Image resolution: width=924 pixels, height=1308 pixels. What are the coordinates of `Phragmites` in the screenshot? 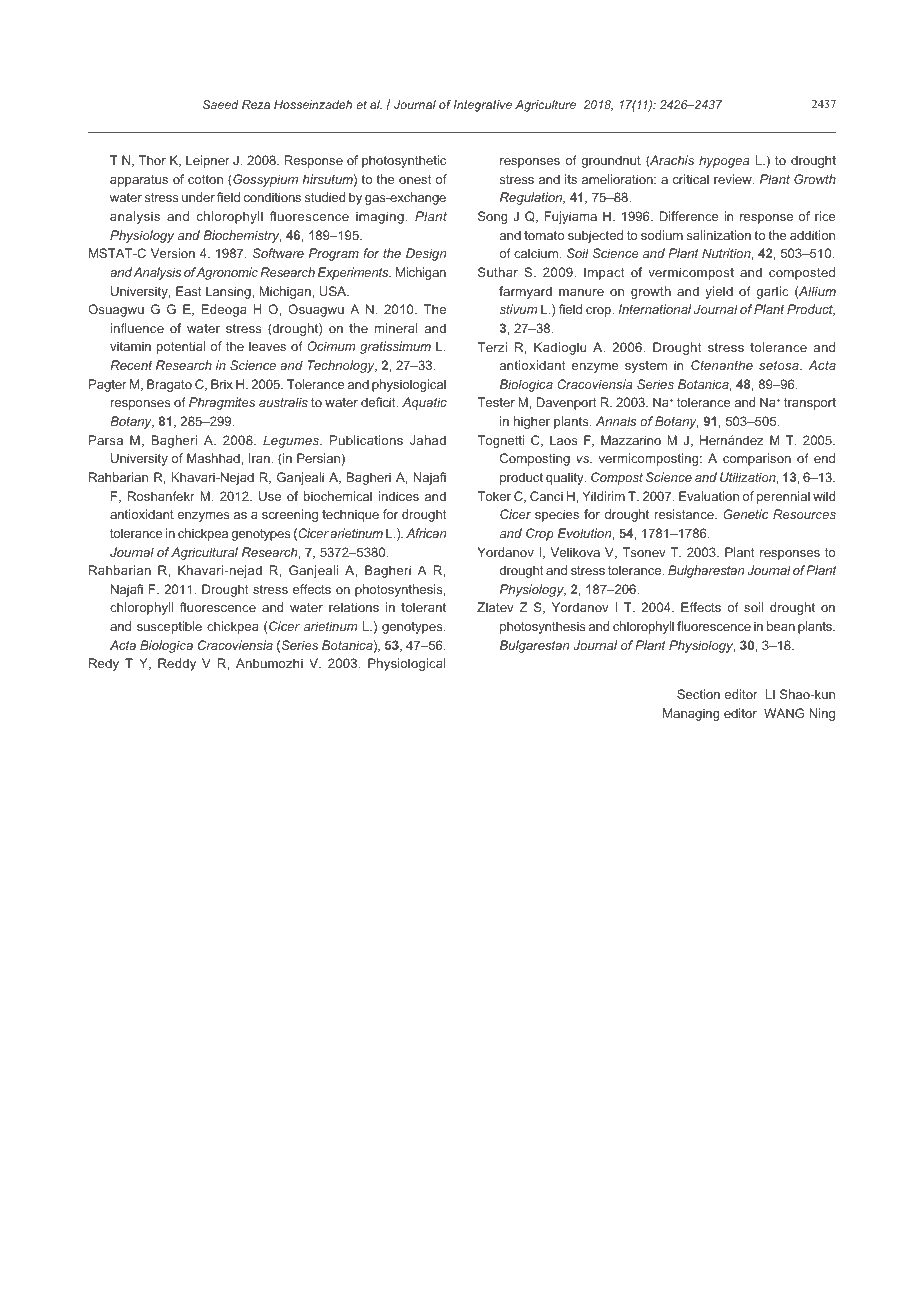 It's located at (222, 403).
